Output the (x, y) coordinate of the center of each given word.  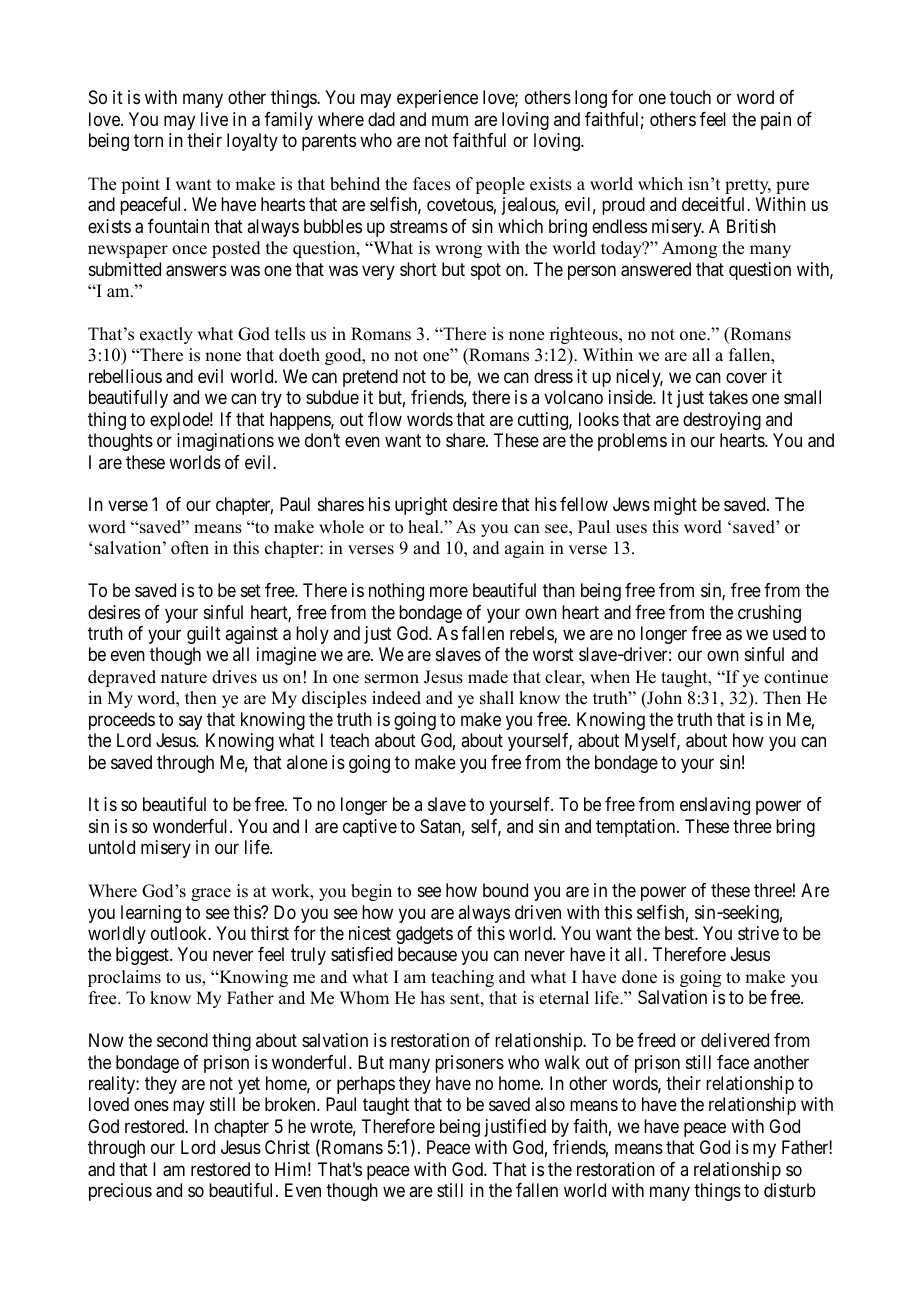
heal (424, 527)
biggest (143, 956)
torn (148, 140)
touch (690, 97)
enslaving (715, 806)
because (427, 954)
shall (497, 698)
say (190, 722)
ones (151, 1106)
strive (758, 933)
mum (450, 120)
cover (746, 377)
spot (486, 271)
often (190, 548)
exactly (166, 335)
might (675, 506)
